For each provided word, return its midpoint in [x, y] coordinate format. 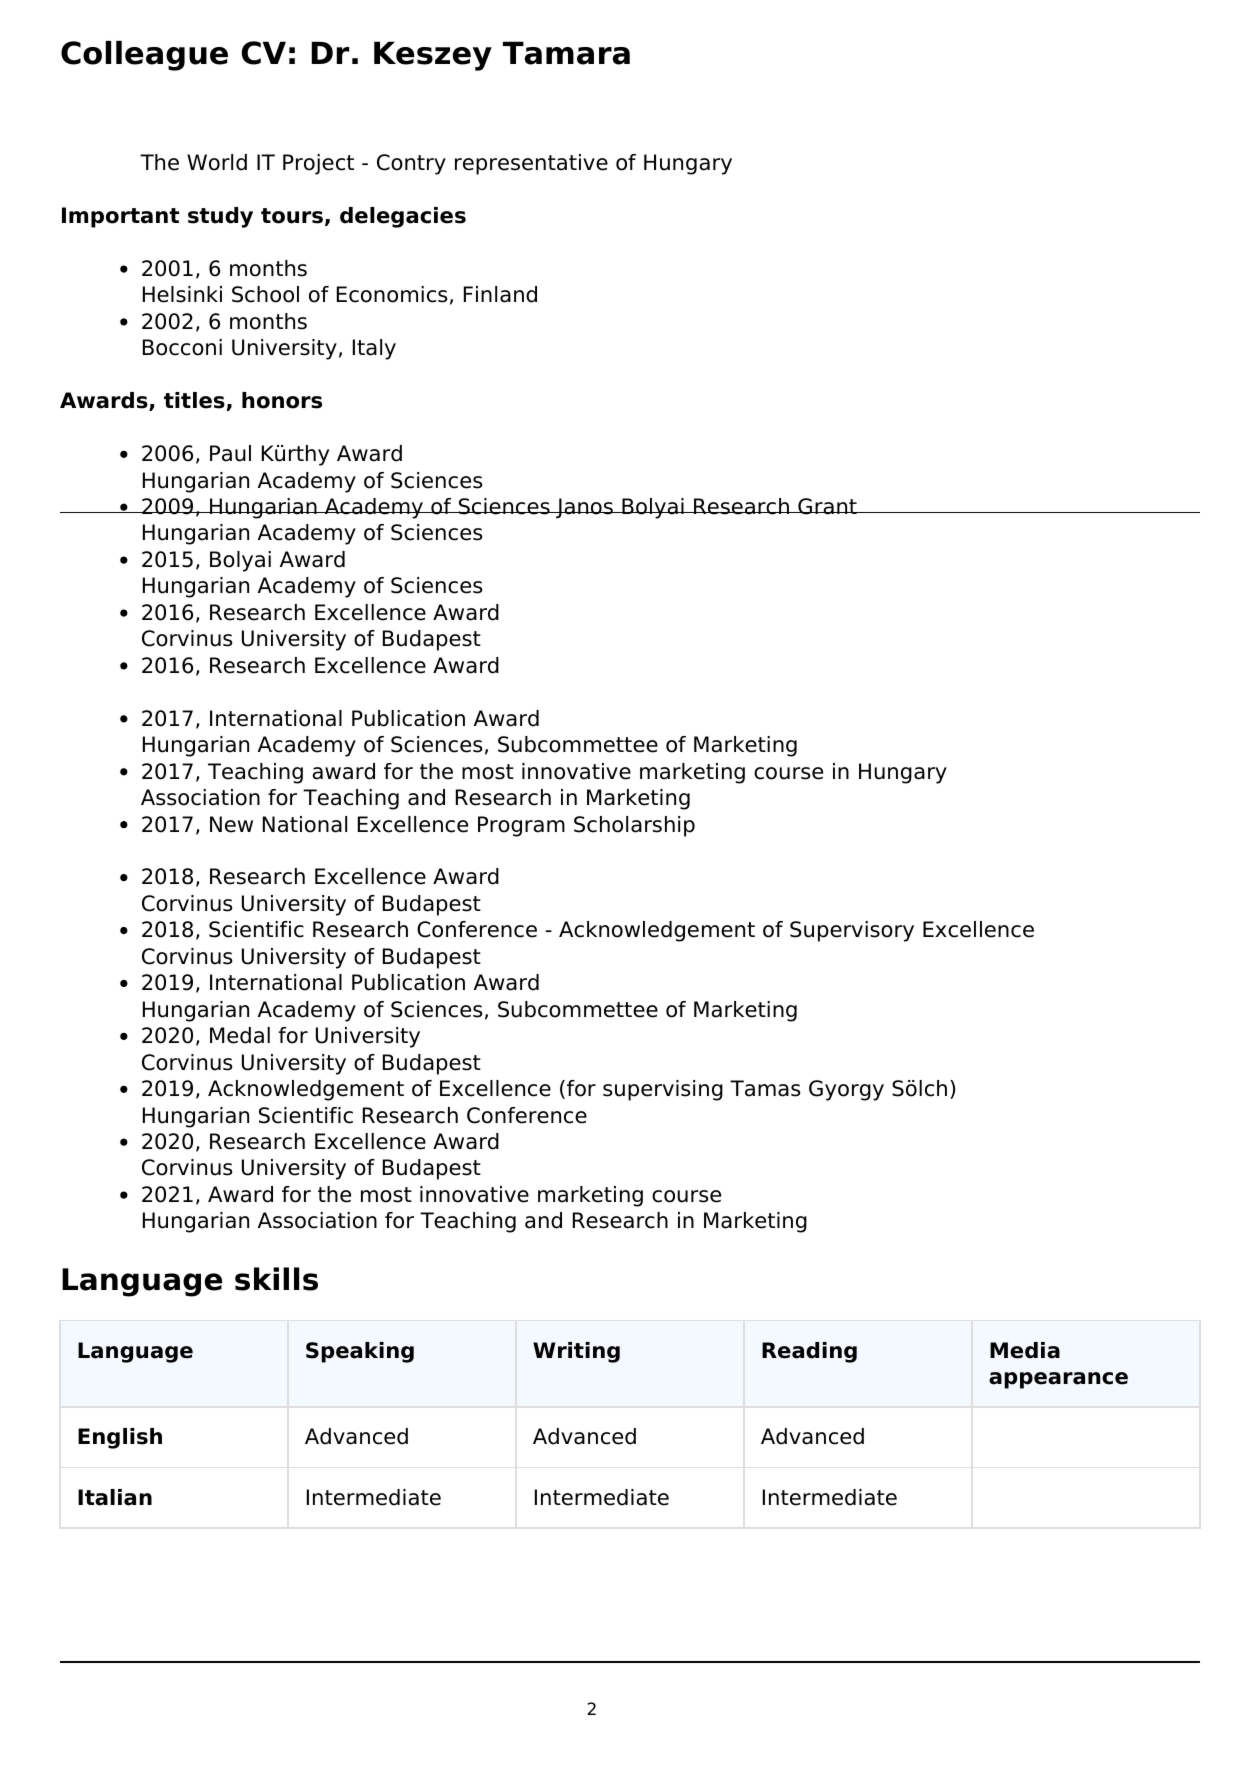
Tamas [765, 1088]
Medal [240, 1035]
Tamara [566, 53]
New [231, 824]
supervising [663, 1090]
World [217, 162]
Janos [584, 508]
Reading [809, 1352]
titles [195, 401]
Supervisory [852, 931]
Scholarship [634, 826]
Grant [827, 506]
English [120, 1438]
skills [276, 1279]
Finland [500, 294]
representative [531, 164]
